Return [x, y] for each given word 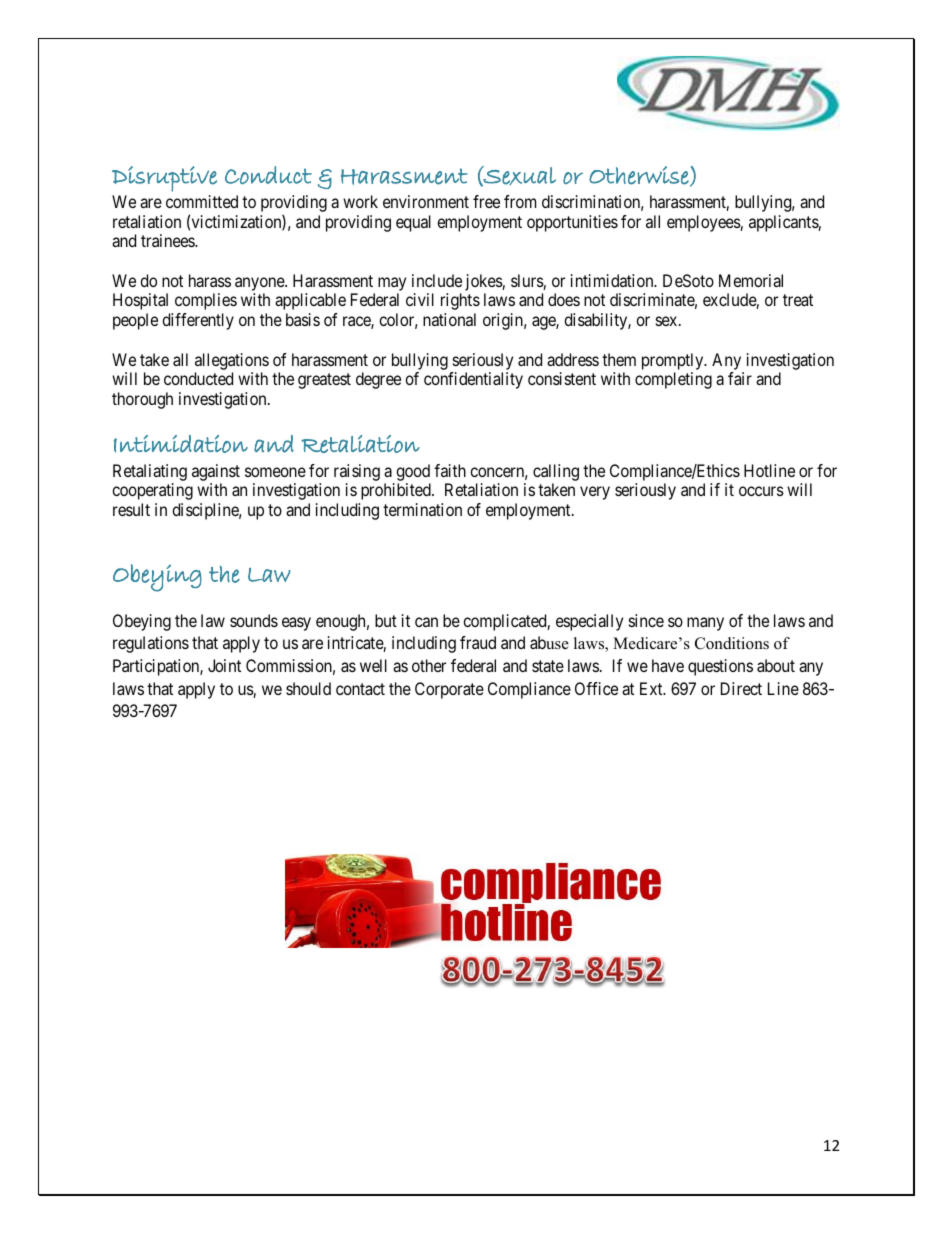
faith [450, 470]
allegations [232, 361]
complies [206, 301]
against [216, 472]
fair [740, 378]
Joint [224, 665]
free [486, 201]
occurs [761, 491]
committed [202, 201]
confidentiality [473, 380]
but [386, 620]
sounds [254, 620]
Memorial [751, 280]
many [705, 624]
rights [460, 301]
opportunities [572, 223]
